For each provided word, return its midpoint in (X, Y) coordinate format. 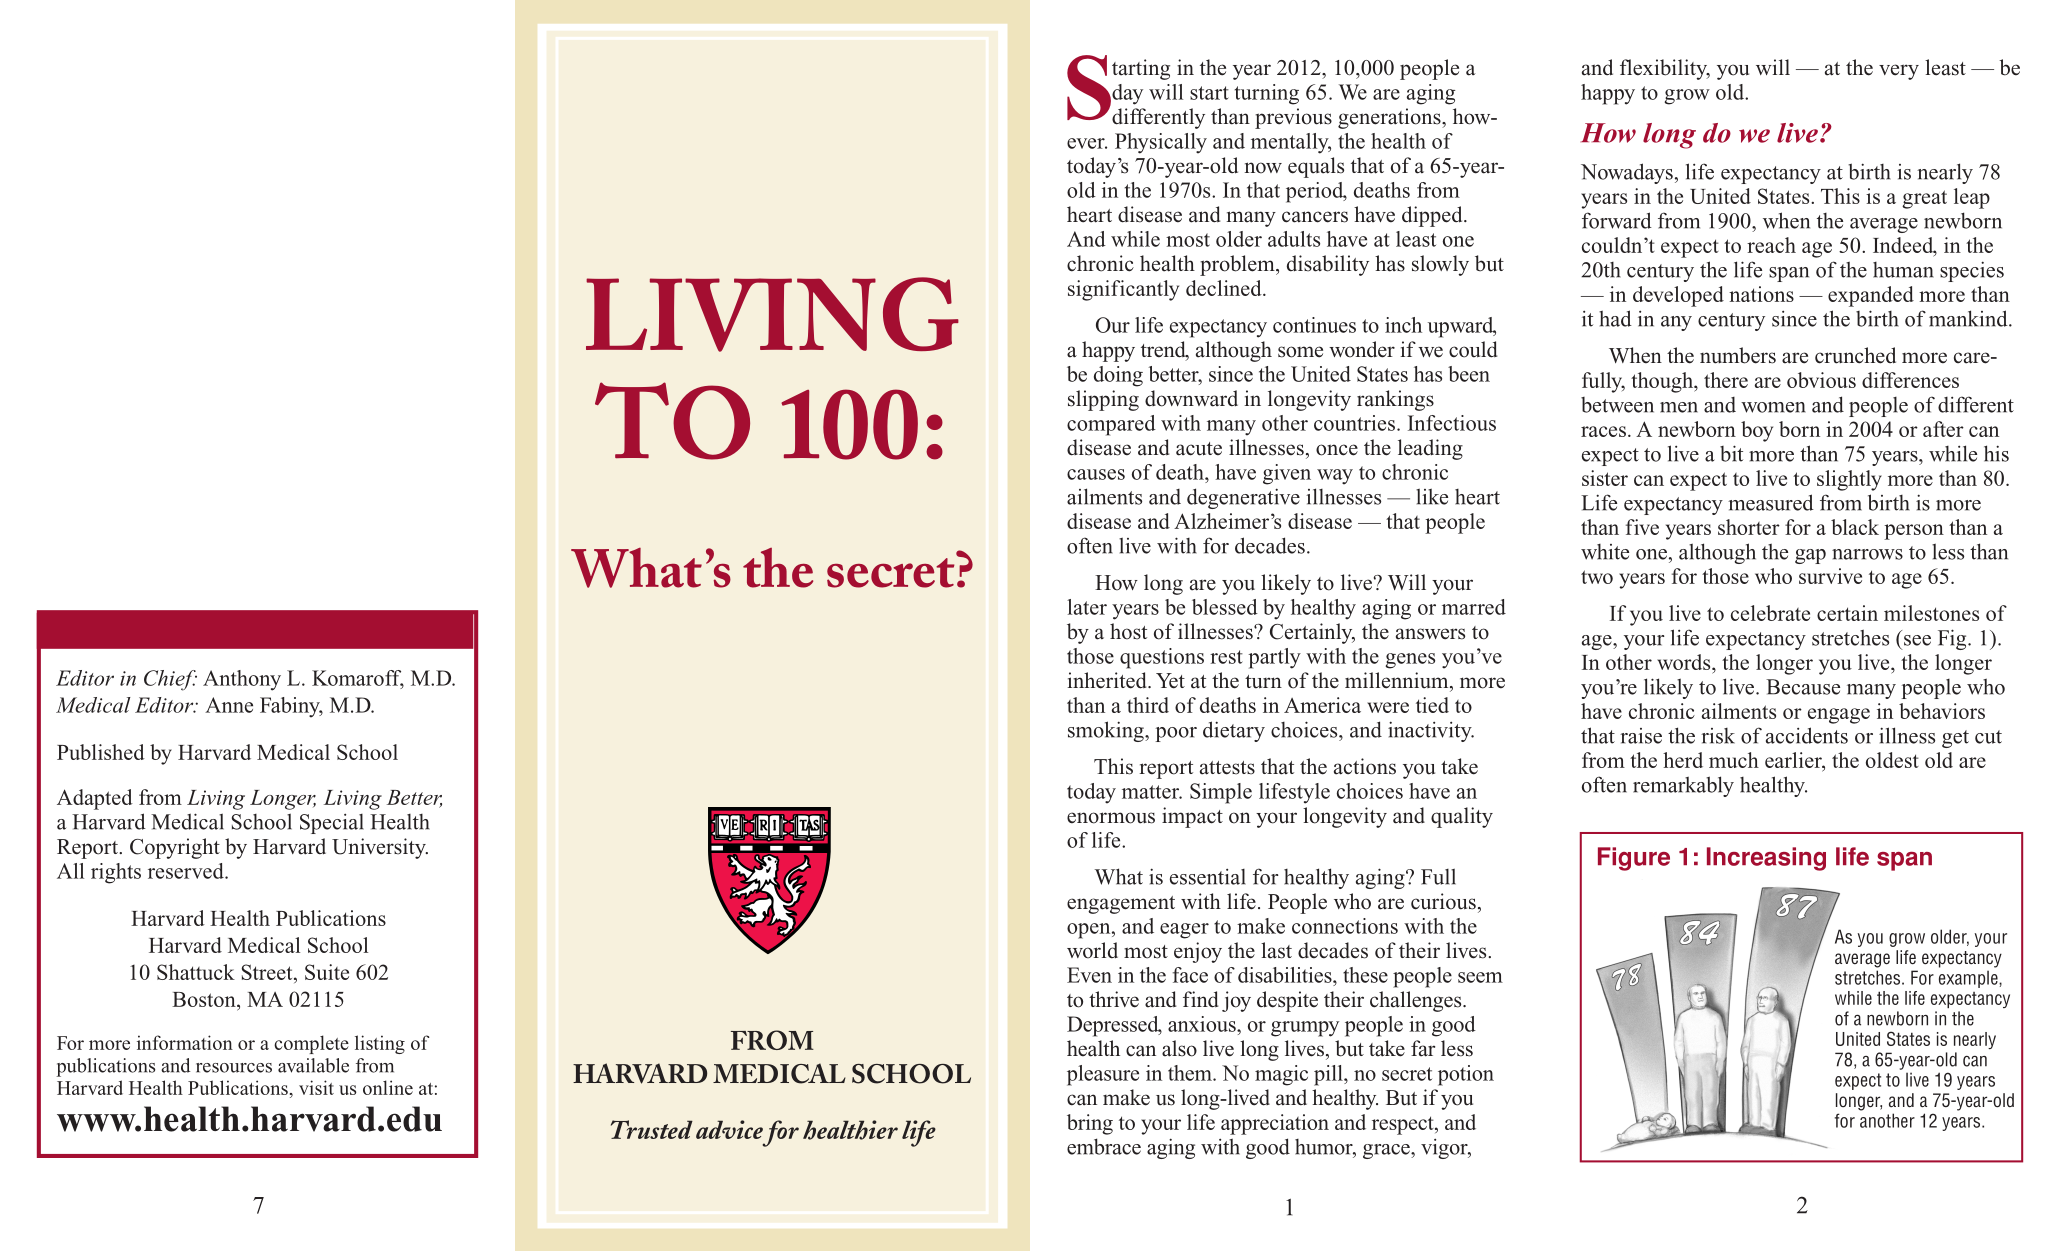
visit (316, 1087)
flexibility (1665, 69)
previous (1293, 118)
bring (1090, 1124)
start (1209, 93)
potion (1466, 1075)
